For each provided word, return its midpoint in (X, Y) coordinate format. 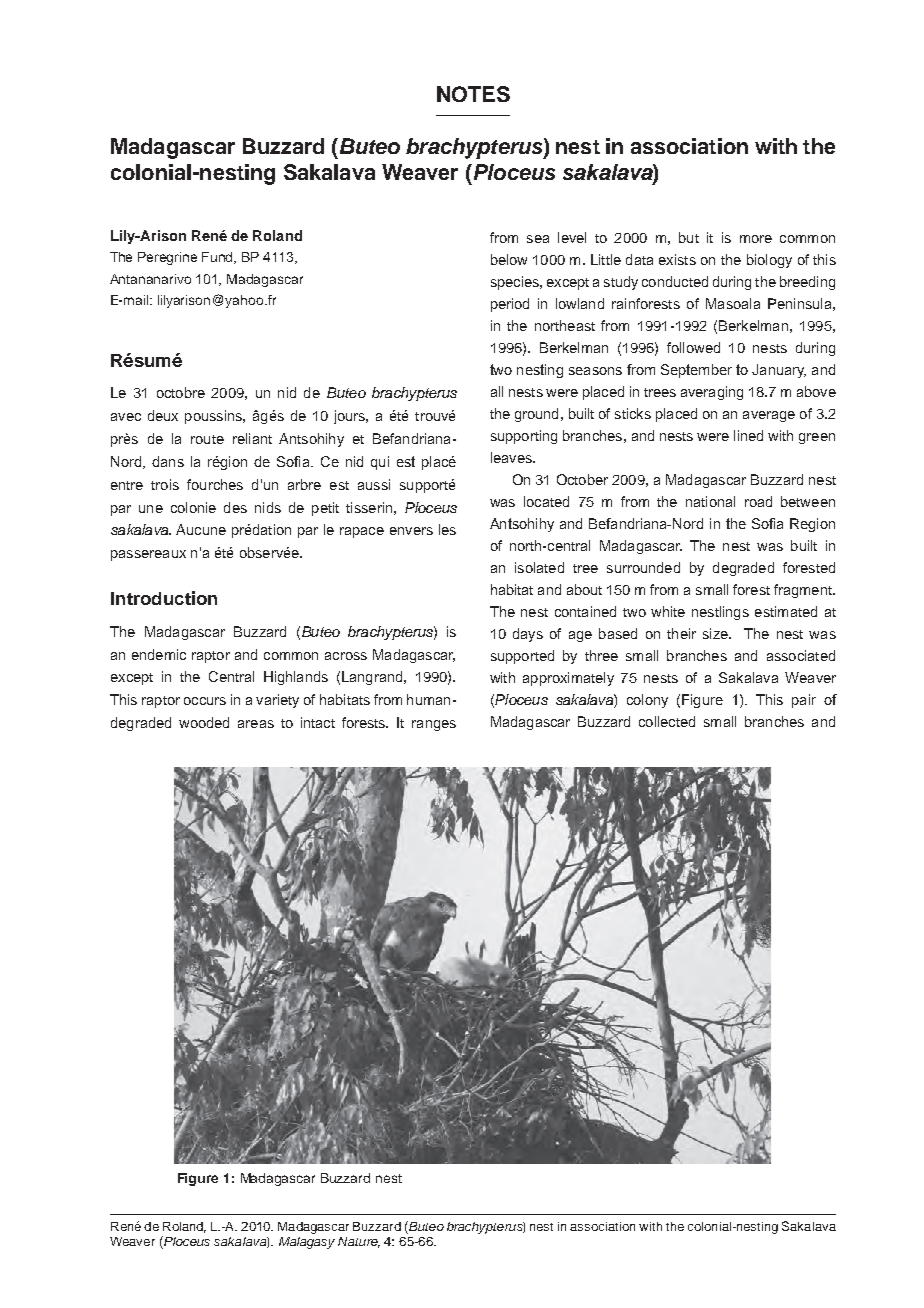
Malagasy (307, 1243)
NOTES (473, 94)
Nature (359, 1242)
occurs (205, 701)
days (528, 635)
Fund (219, 258)
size (716, 633)
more (756, 239)
